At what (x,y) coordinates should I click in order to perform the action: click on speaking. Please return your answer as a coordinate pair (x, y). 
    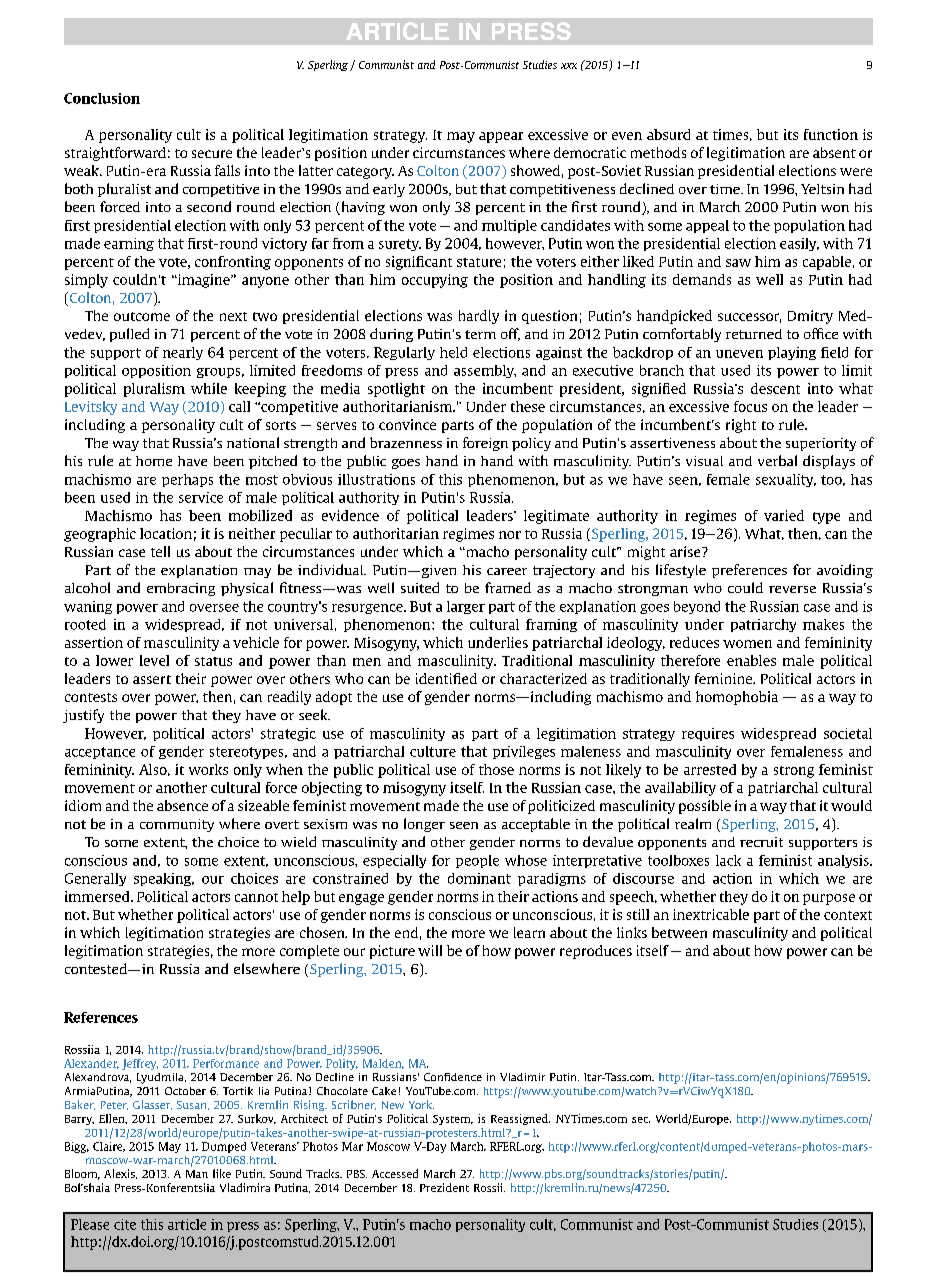
    Looking at the image, I should click on (164, 879).
